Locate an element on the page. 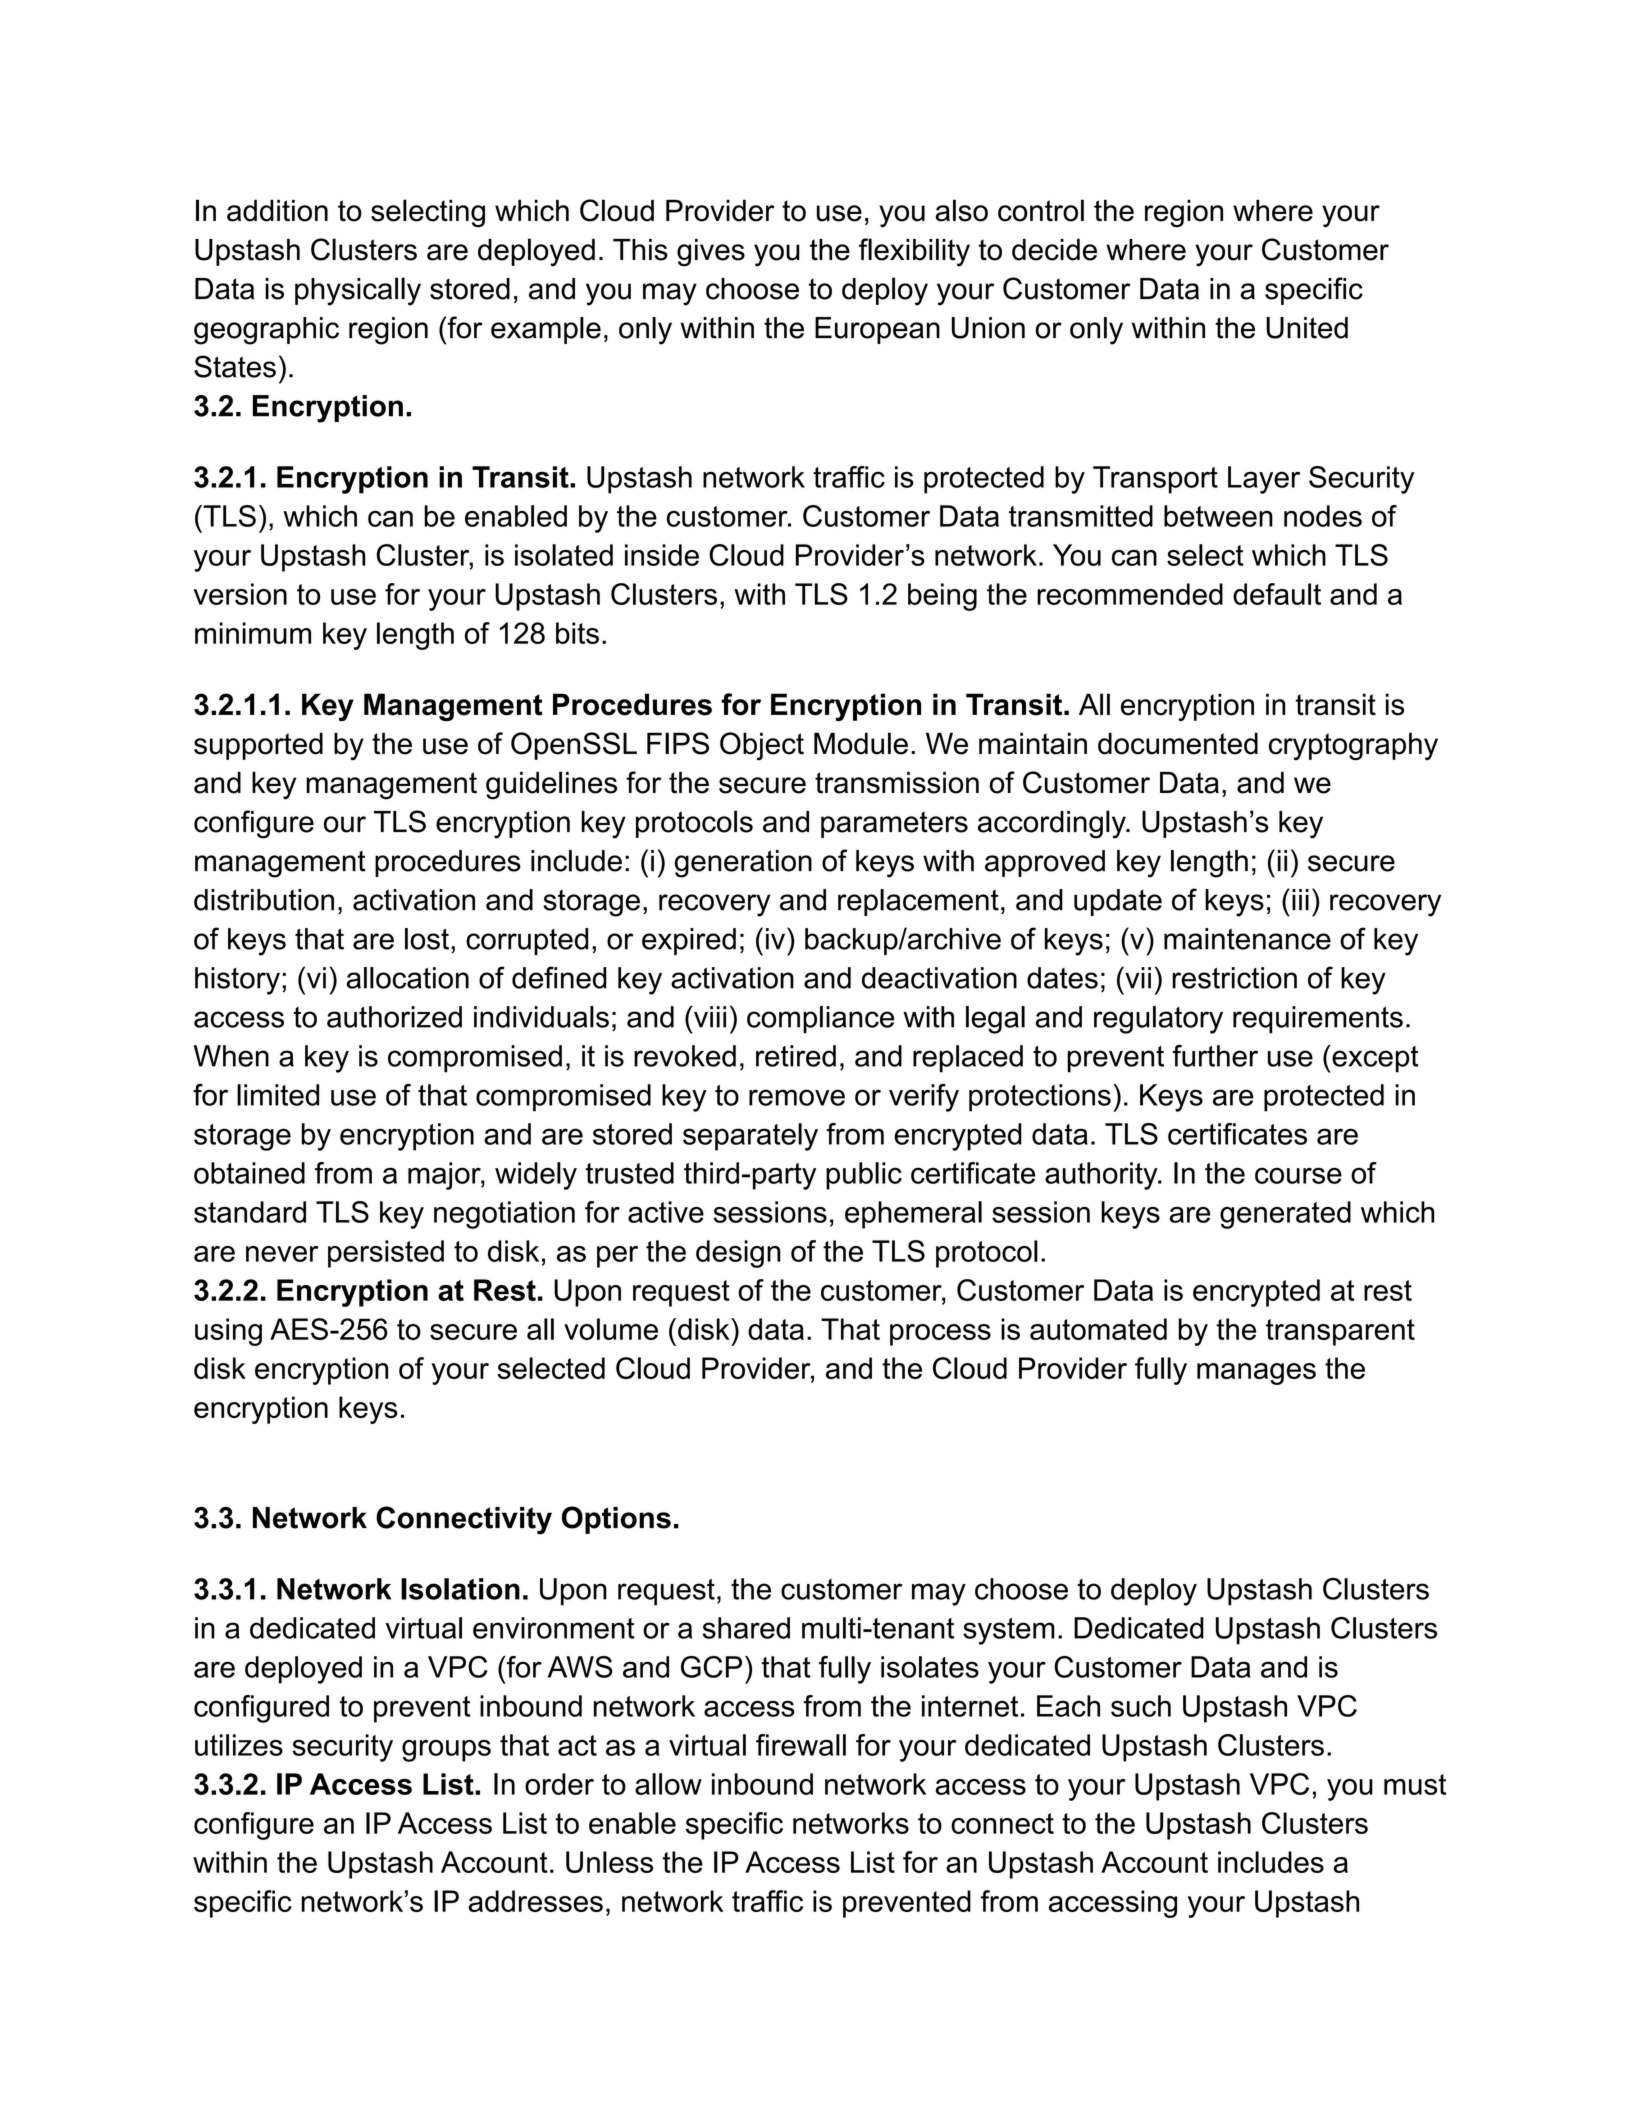 The height and width of the image is (2126, 1643). United is located at coordinates (1307, 328).
